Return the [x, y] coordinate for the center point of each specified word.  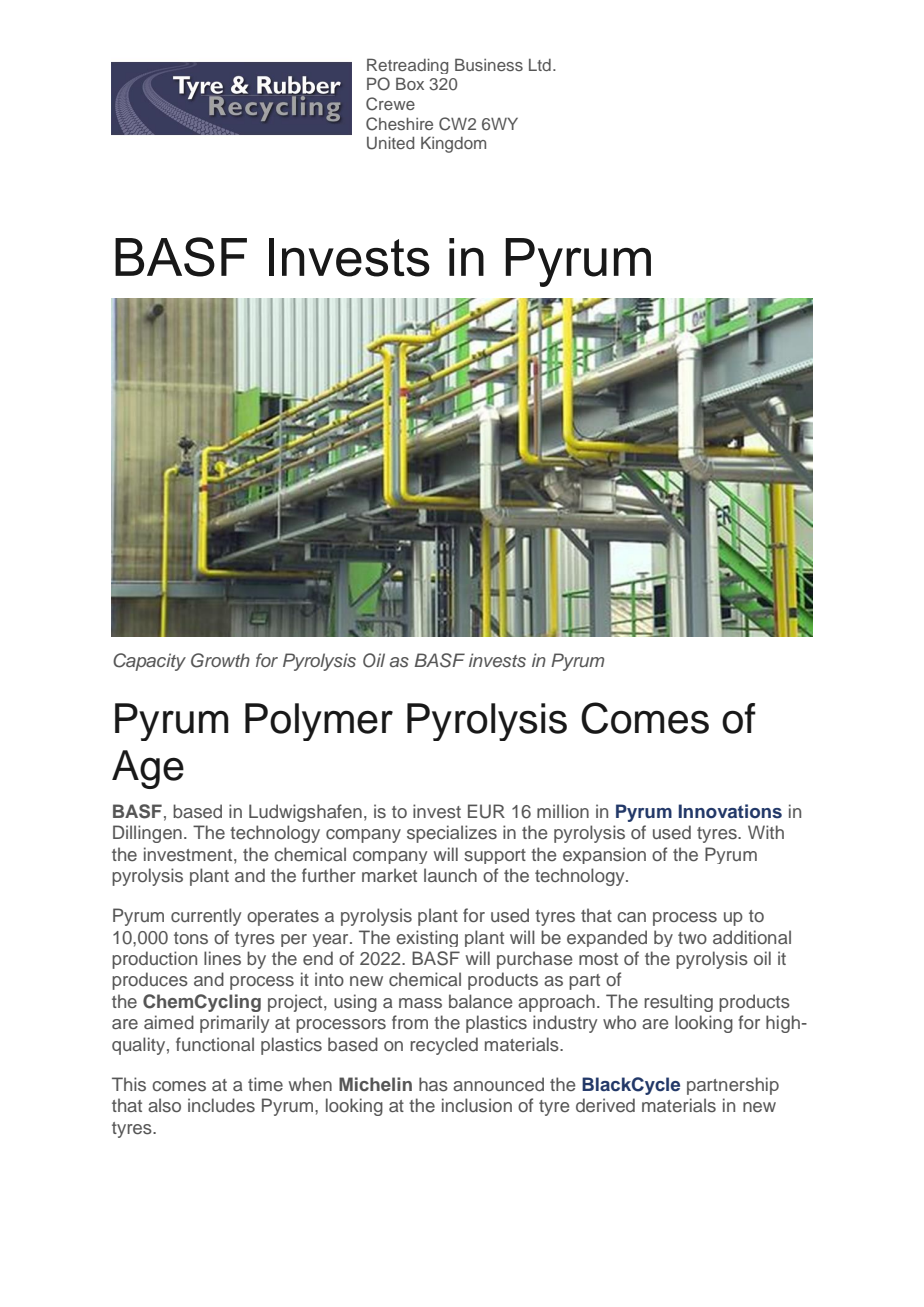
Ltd [540, 65]
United [390, 143]
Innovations [730, 811]
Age [148, 769]
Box [410, 83]
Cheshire [399, 124]
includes [221, 1105]
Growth [220, 660]
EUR [486, 811]
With [766, 832]
